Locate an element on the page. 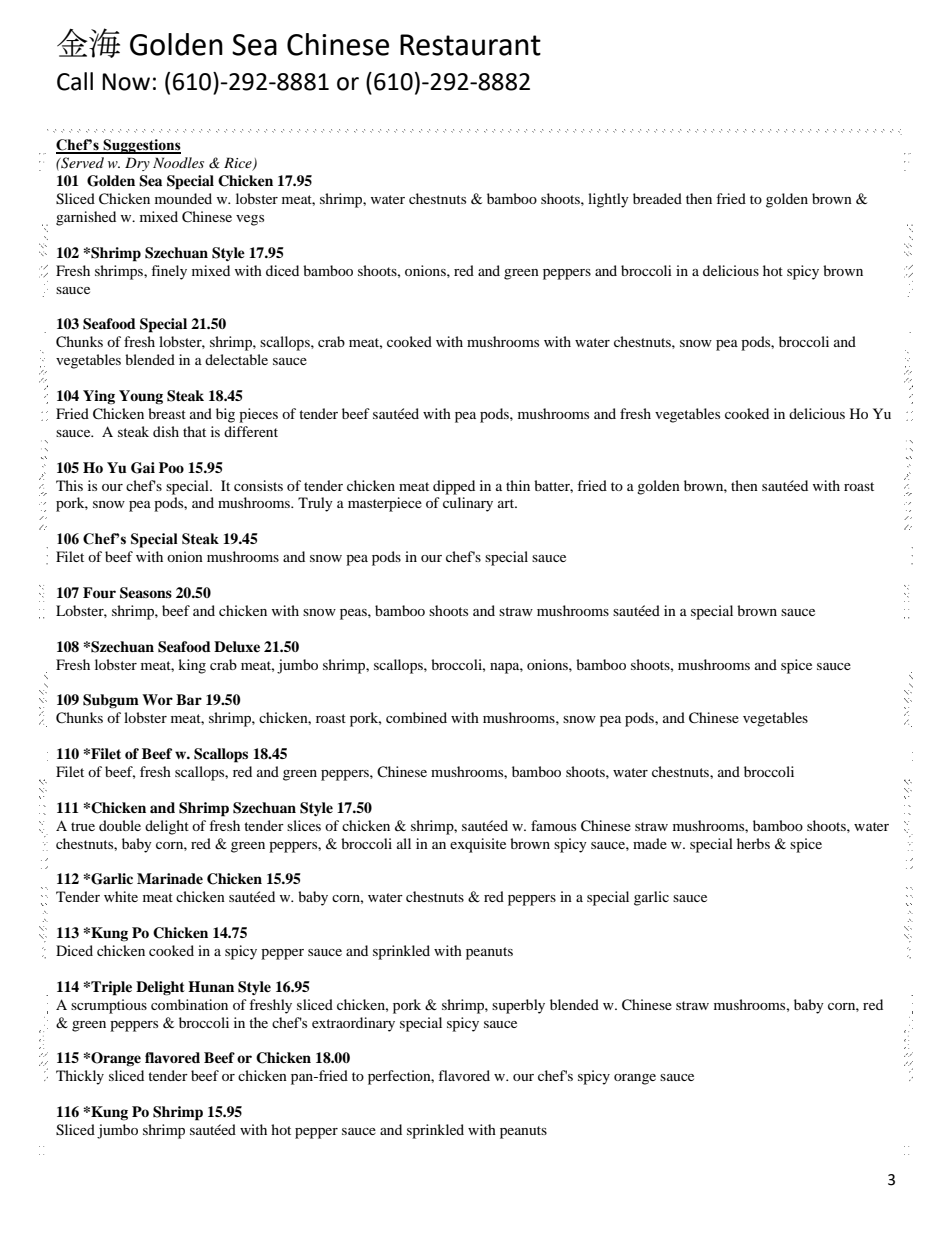  breaded is located at coordinates (657, 198).
